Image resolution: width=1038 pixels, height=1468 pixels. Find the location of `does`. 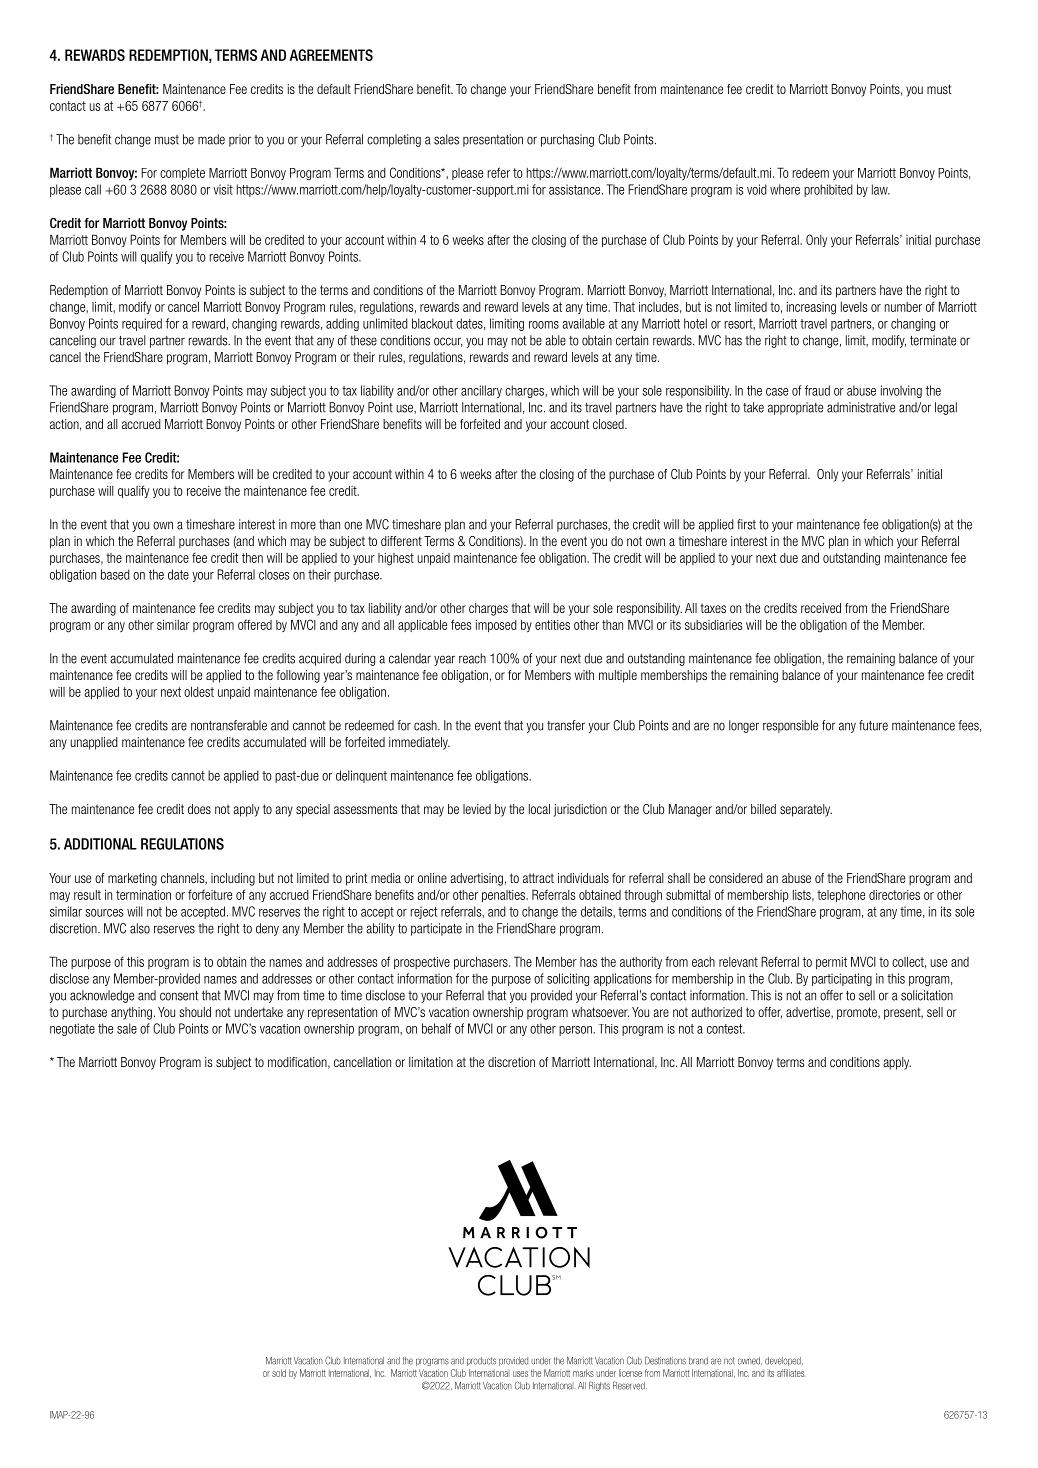

does is located at coordinates (199, 809).
